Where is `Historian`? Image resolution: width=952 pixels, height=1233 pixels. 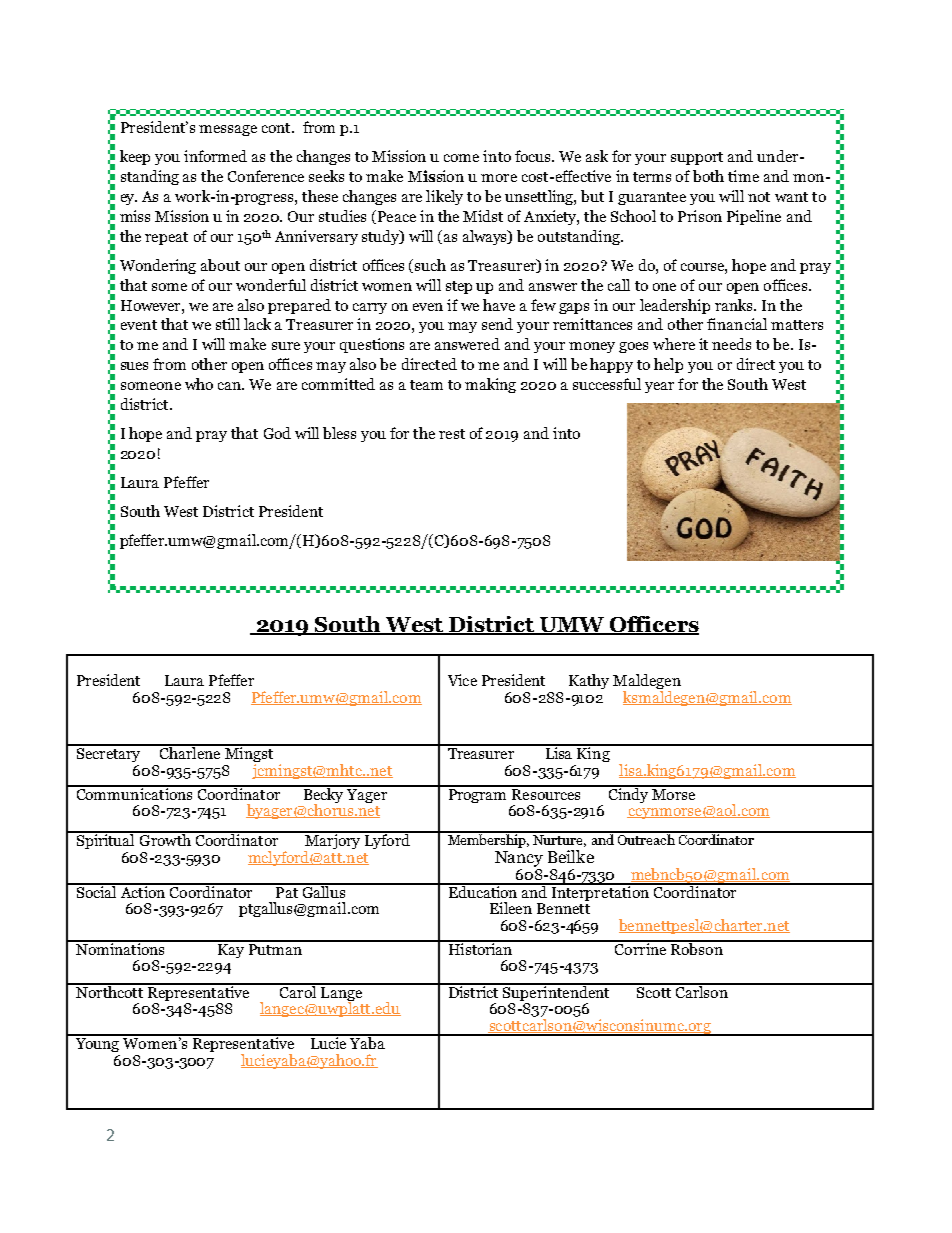 Historian is located at coordinates (480, 947).
